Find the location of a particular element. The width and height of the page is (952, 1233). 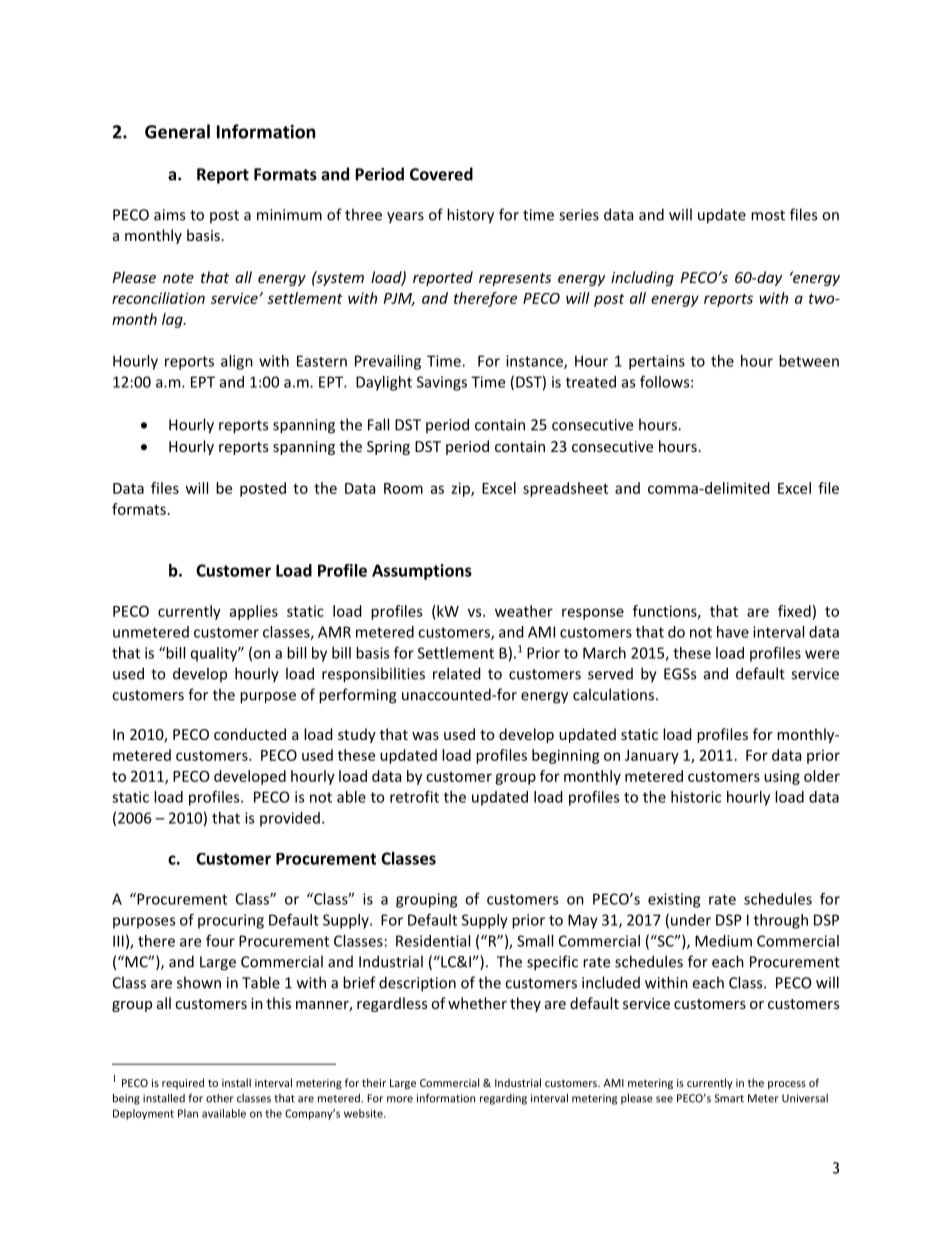

provided is located at coordinates (290, 819).
